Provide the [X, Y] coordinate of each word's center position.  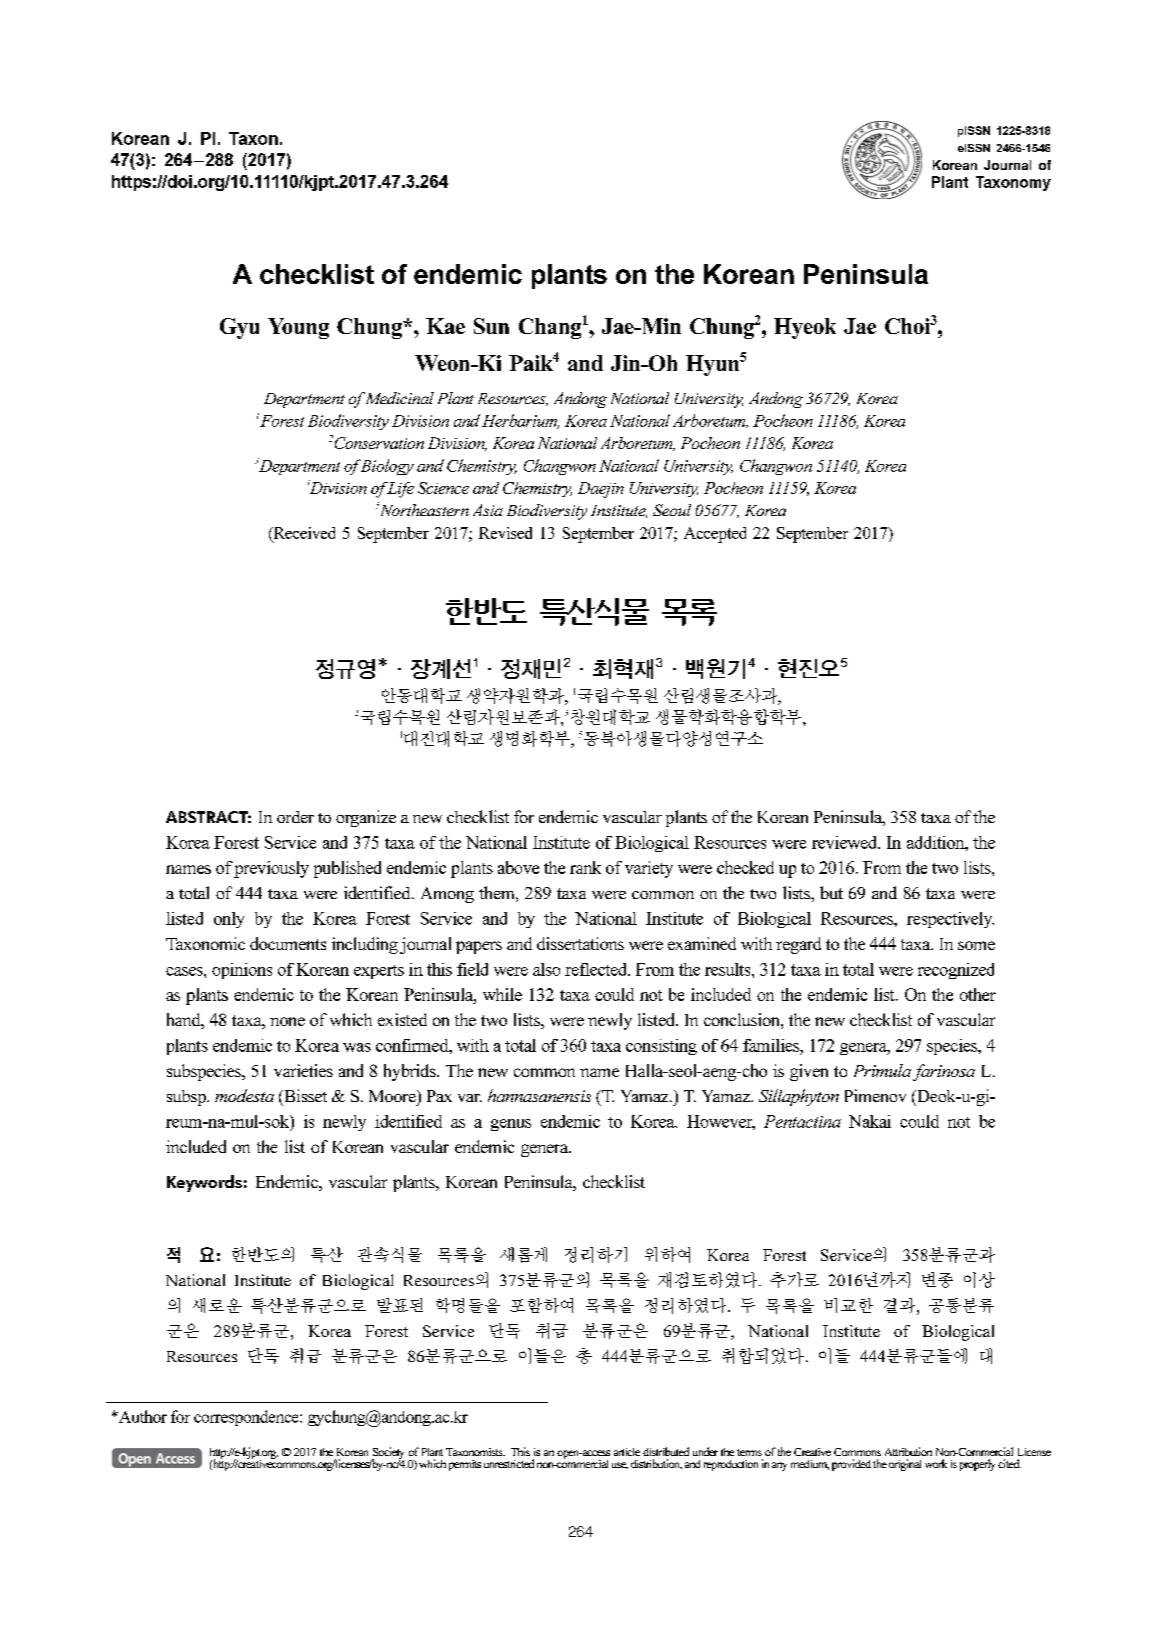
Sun [491, 326]
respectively [950, 920]
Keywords [204, 1183]
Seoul [672, 510]
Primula [882, 1070]
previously [271, 869]
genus [511, 1125]
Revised [505, 533]
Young [298, 328]
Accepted [715, 535]
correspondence [247, 1418]
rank [585, 867]
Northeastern [423, 509]
